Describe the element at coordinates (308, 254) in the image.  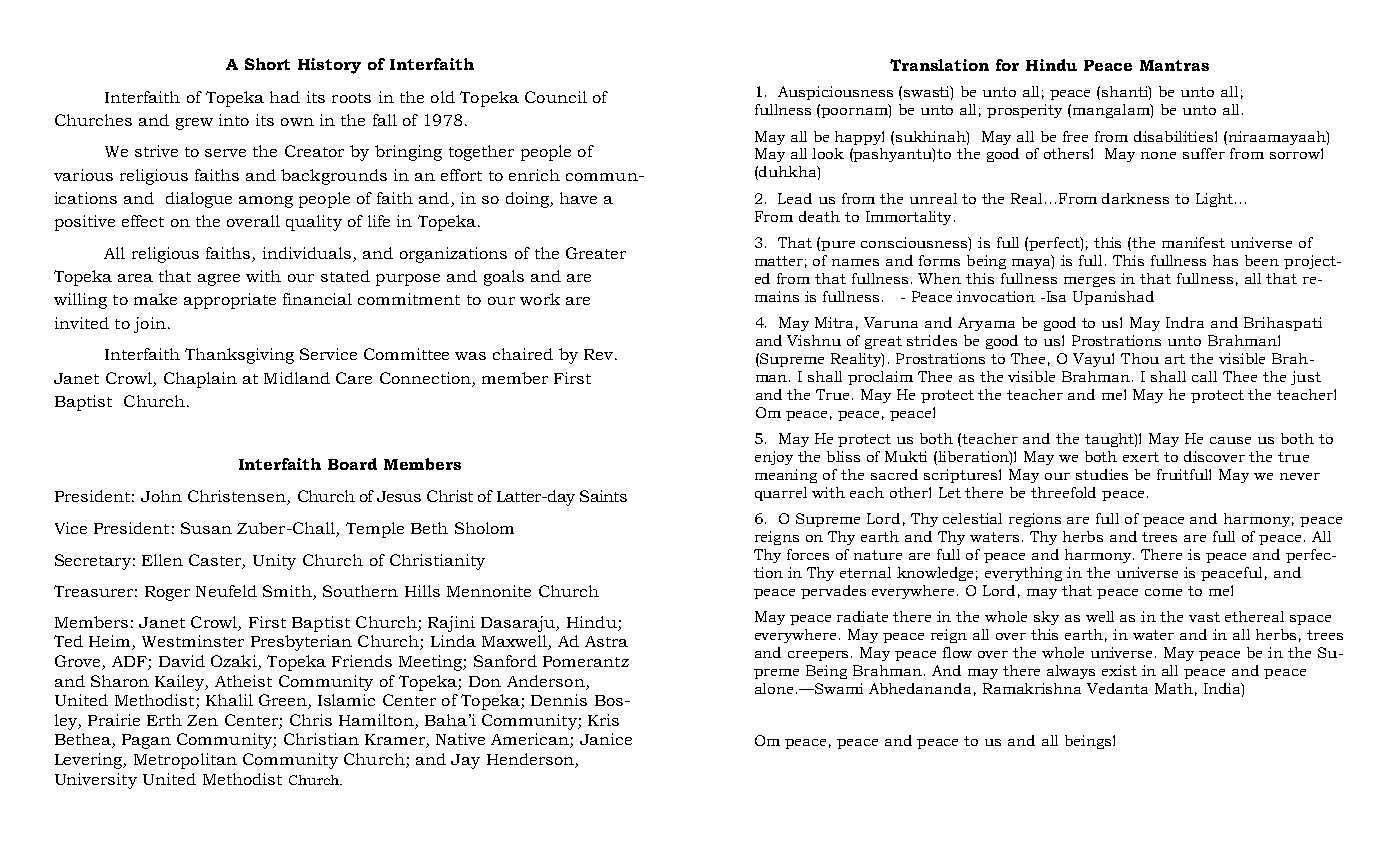
I see `individuals` at that location.
